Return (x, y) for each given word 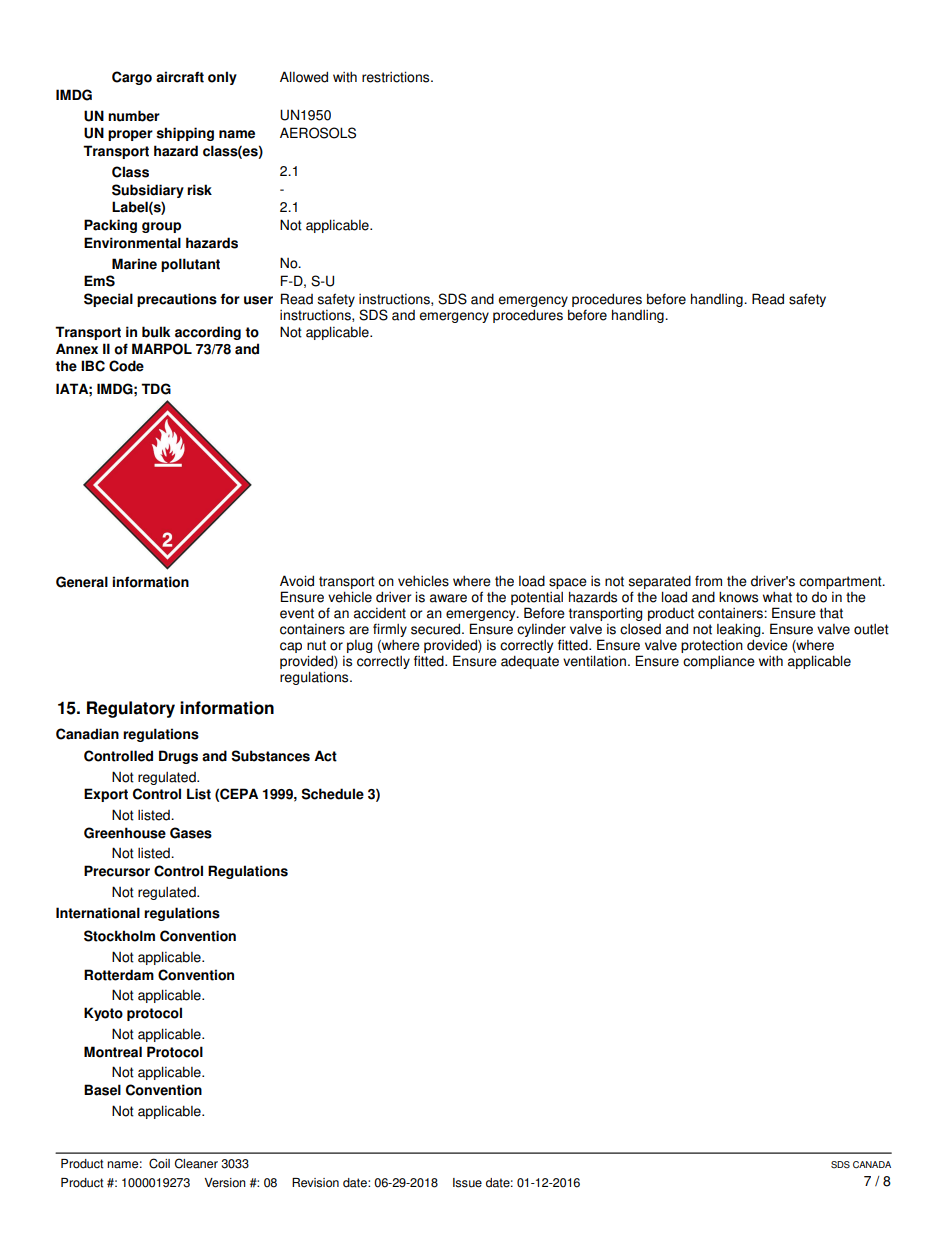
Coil (159, 1163)
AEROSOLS (318, 133)
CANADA (872, 1164)
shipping (185, 134)
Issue (467, 1183)
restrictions (397, 77)
